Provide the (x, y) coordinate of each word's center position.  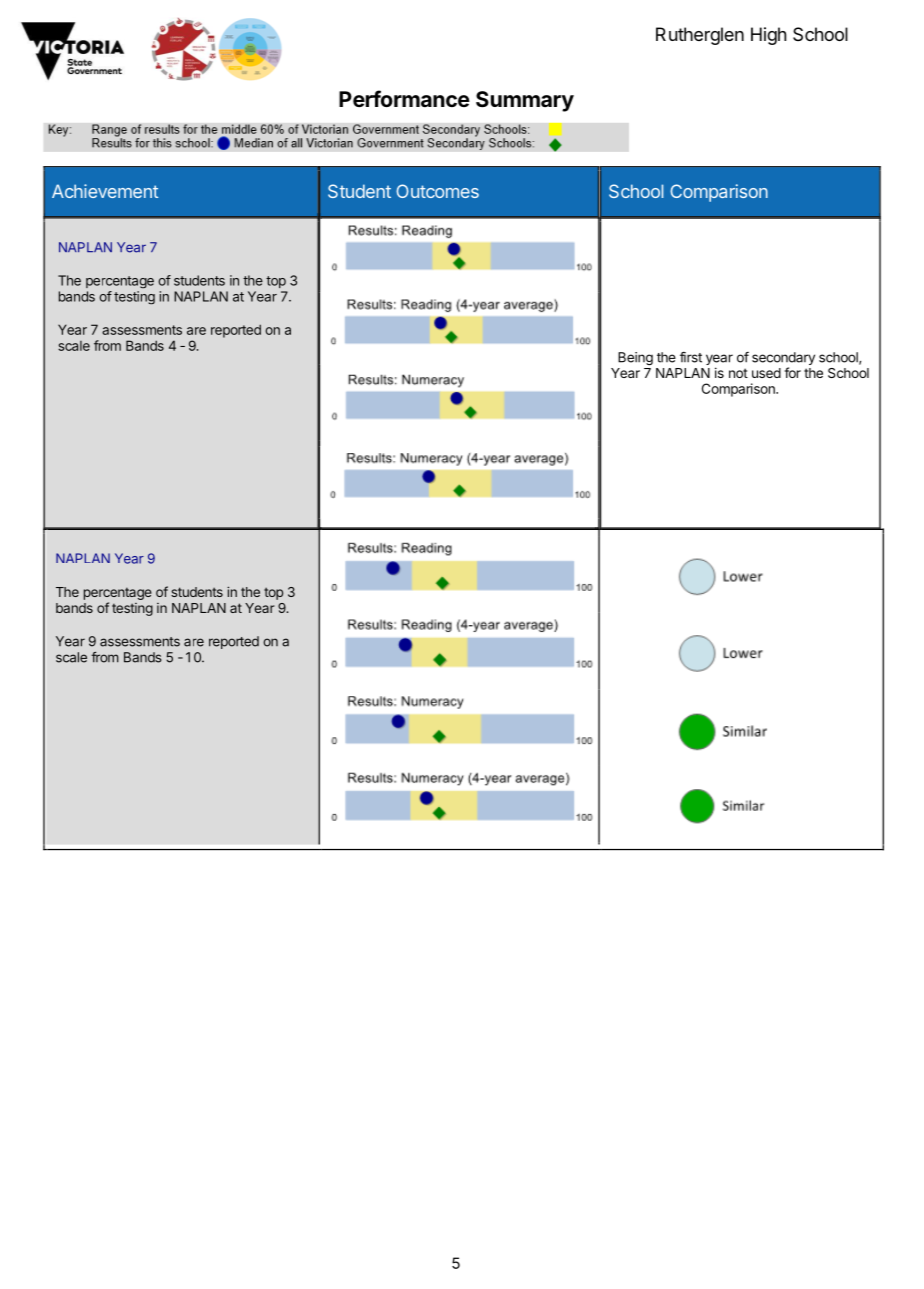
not (738, 373)
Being (635, 358)
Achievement (105, 191)
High (768, 36)
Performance (404, 98)
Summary (525, 101)
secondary (783, 360)
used (766, 373)
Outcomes (437, 191)
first (691, 357)
